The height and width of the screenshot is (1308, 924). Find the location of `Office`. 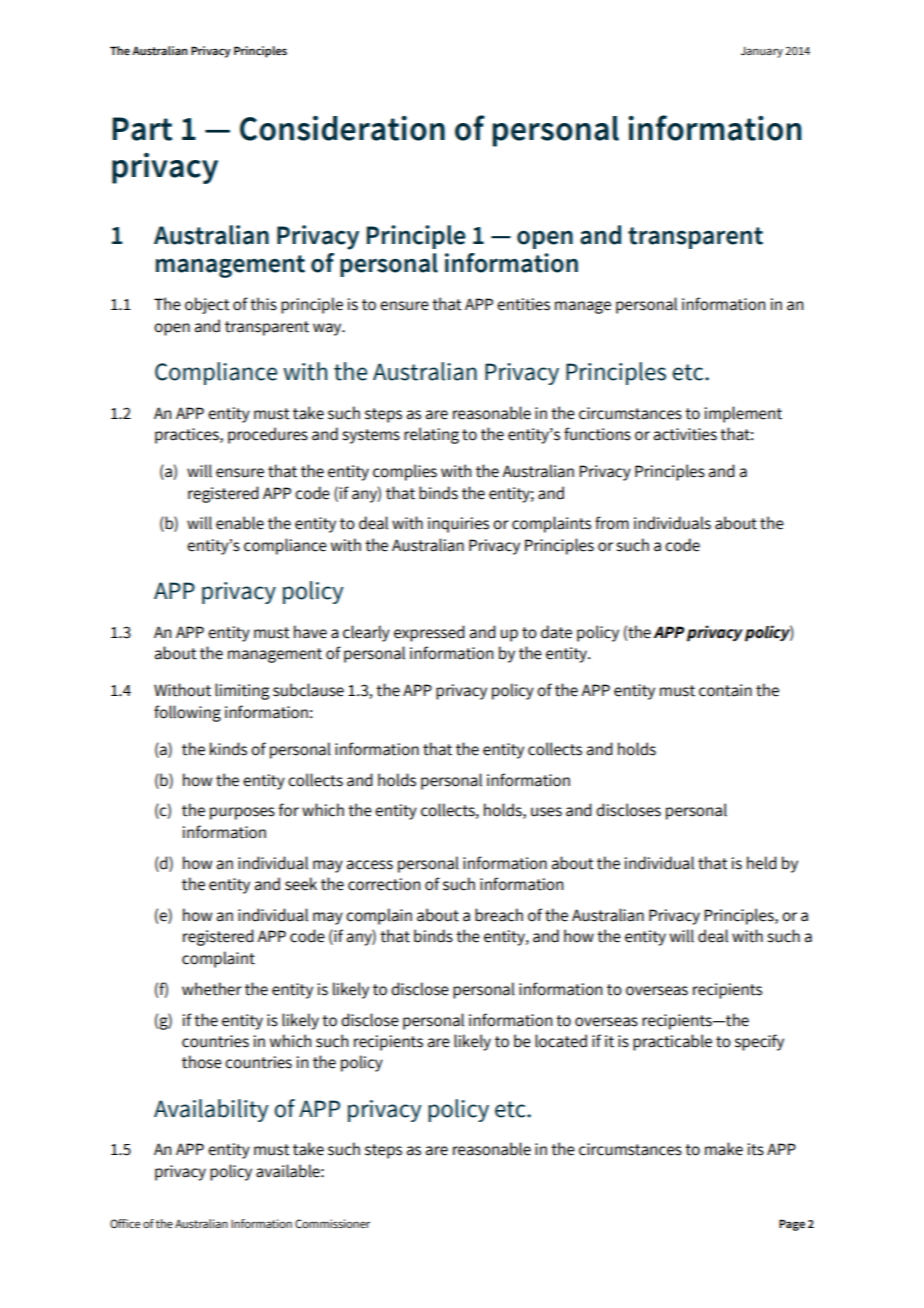

Office is located at coordinates (125, 1223).
